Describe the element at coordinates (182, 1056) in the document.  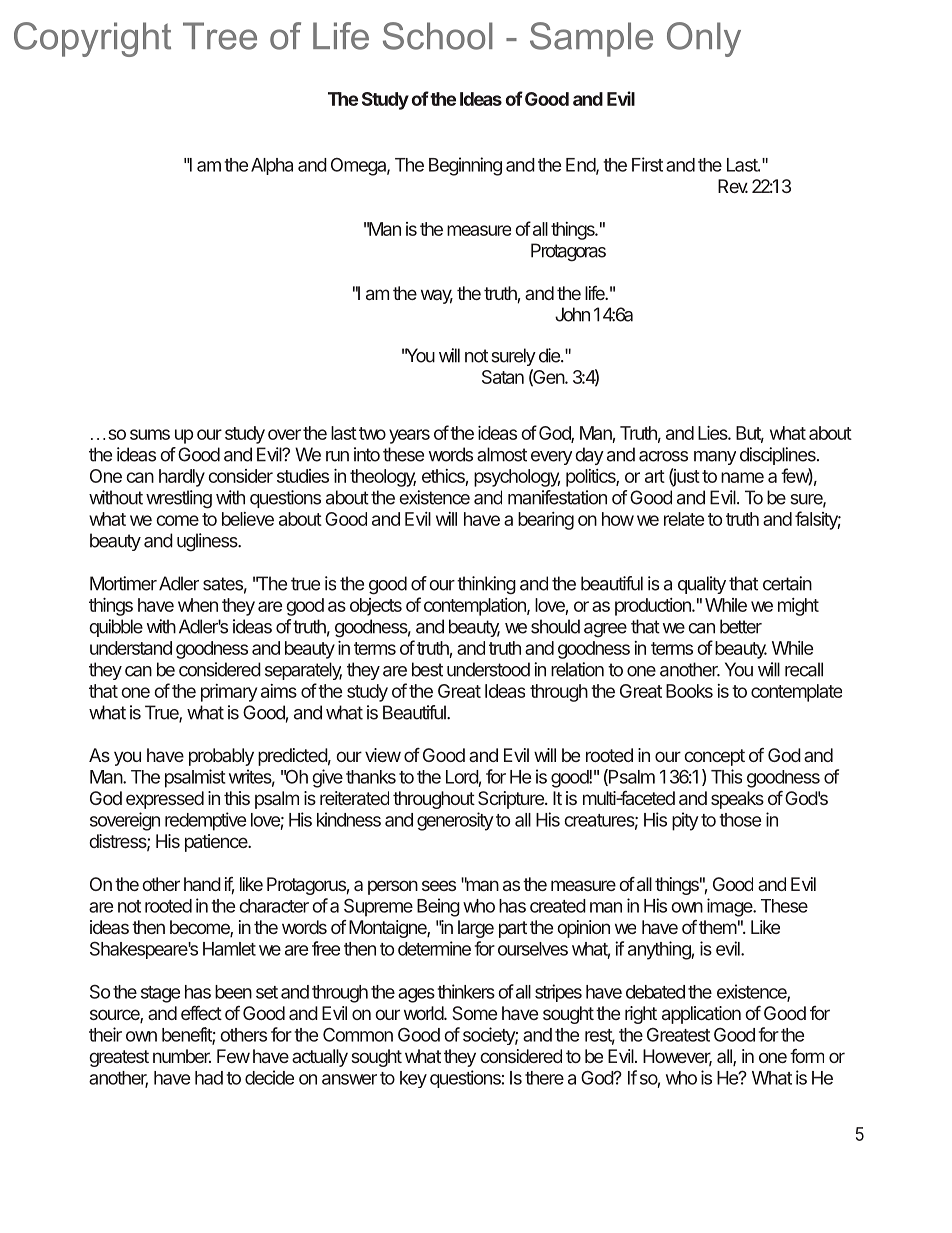
I see `number` at that location.
